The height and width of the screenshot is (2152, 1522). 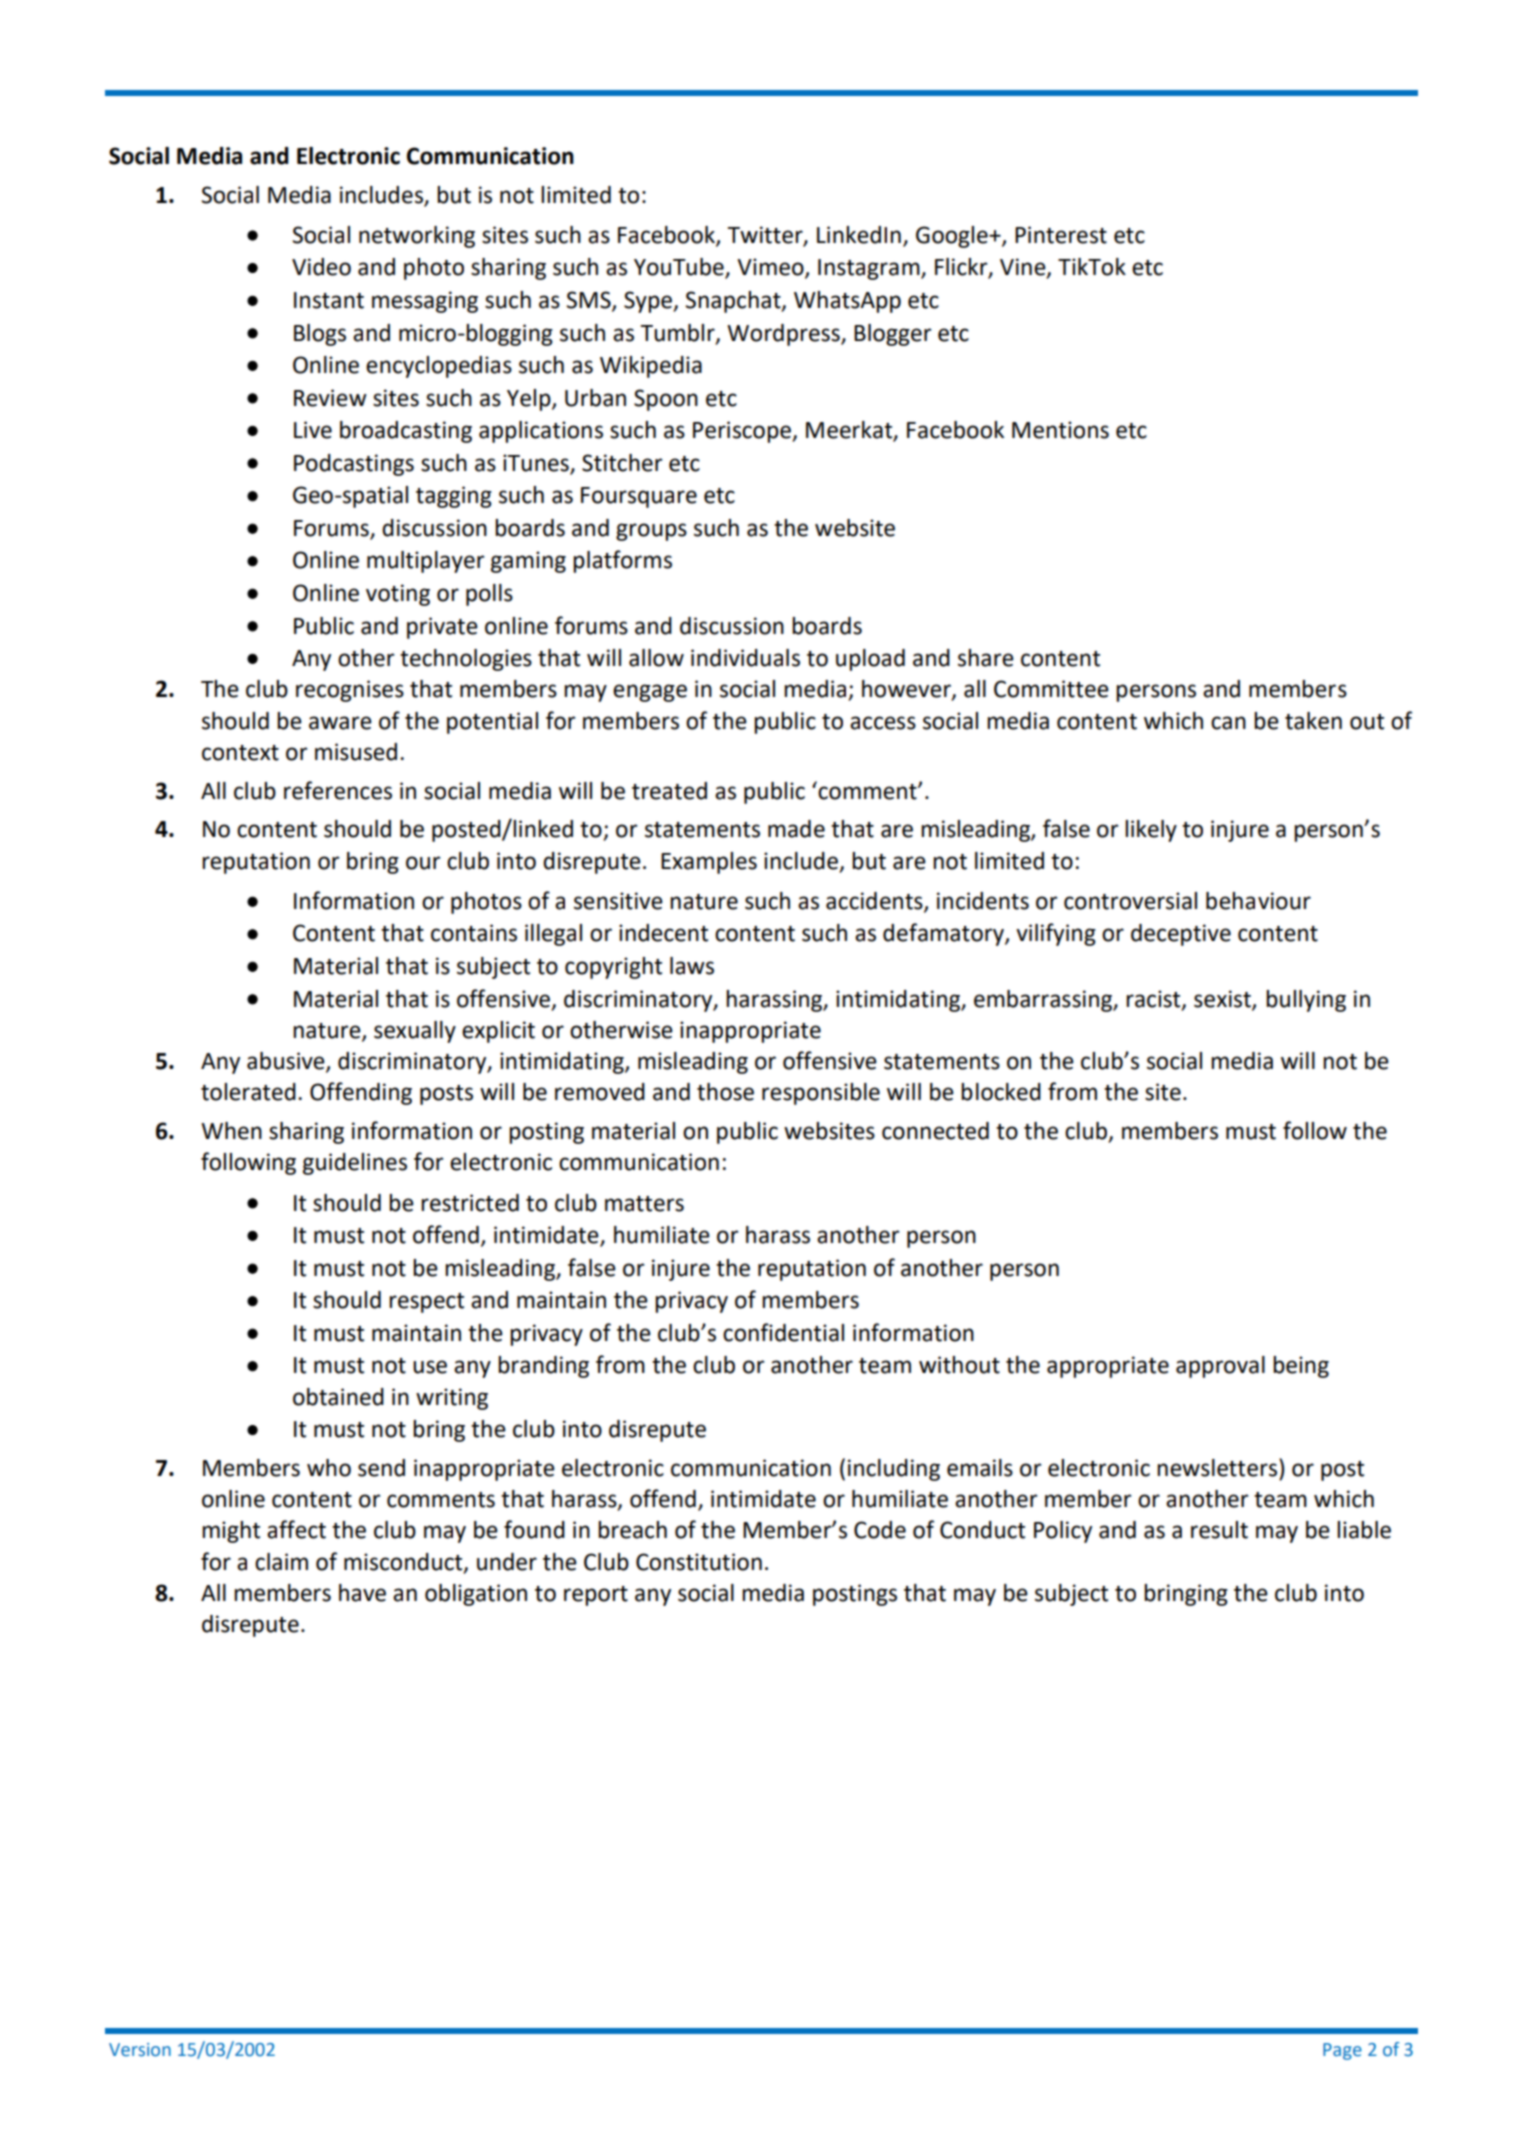 I want to click on those, so click(x=725, y=1092).
